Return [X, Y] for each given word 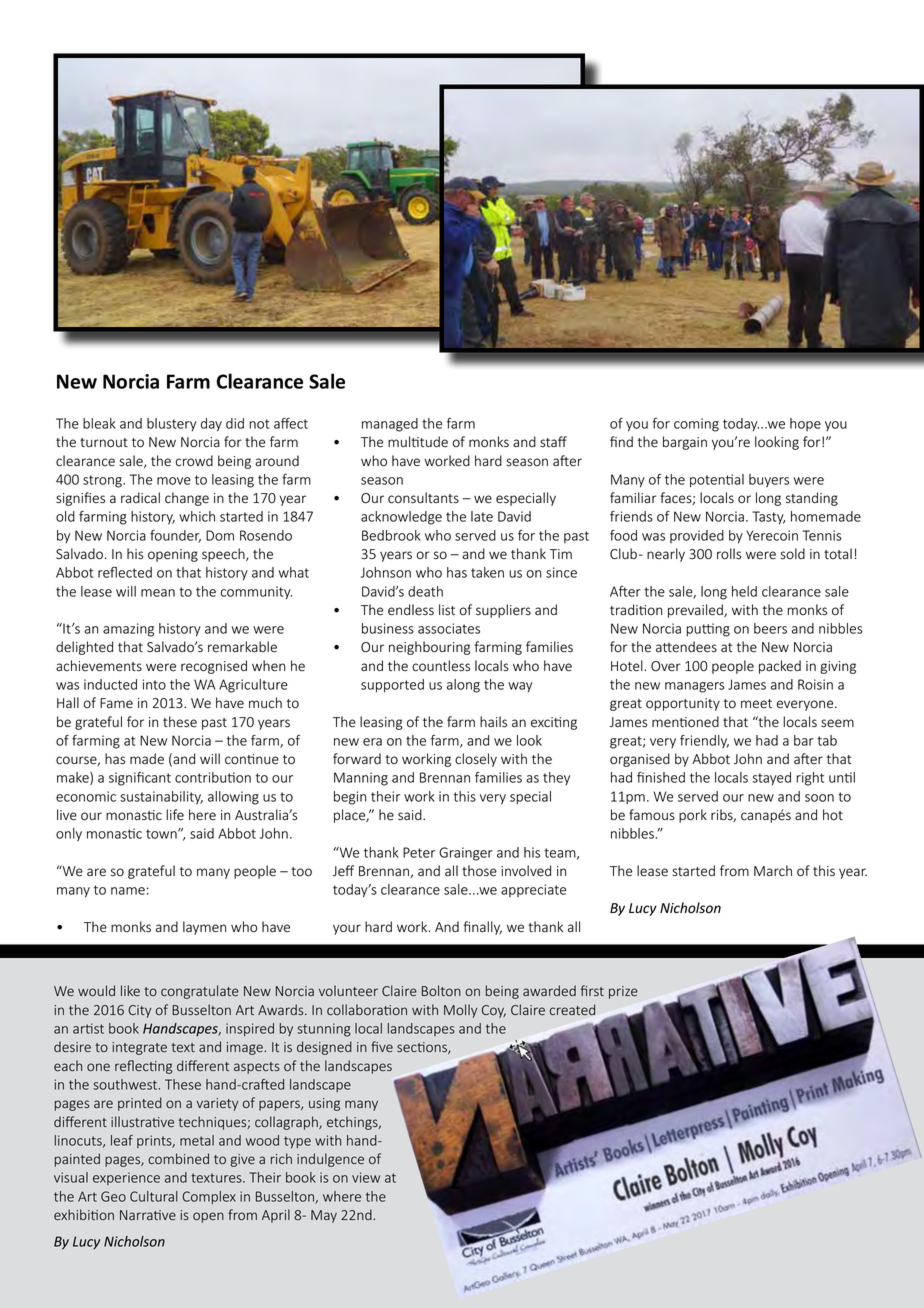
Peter [419, 852]
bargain [685, 443]
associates [449, 628]
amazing [128, 630]
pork [693, 816]
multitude [418, 442]
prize [623, 992]
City [139, 1011]
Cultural [154, 1196]
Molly [460, 1011]
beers [770, 628]
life [175, 815]
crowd [194, 461]
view [366, 1177]
